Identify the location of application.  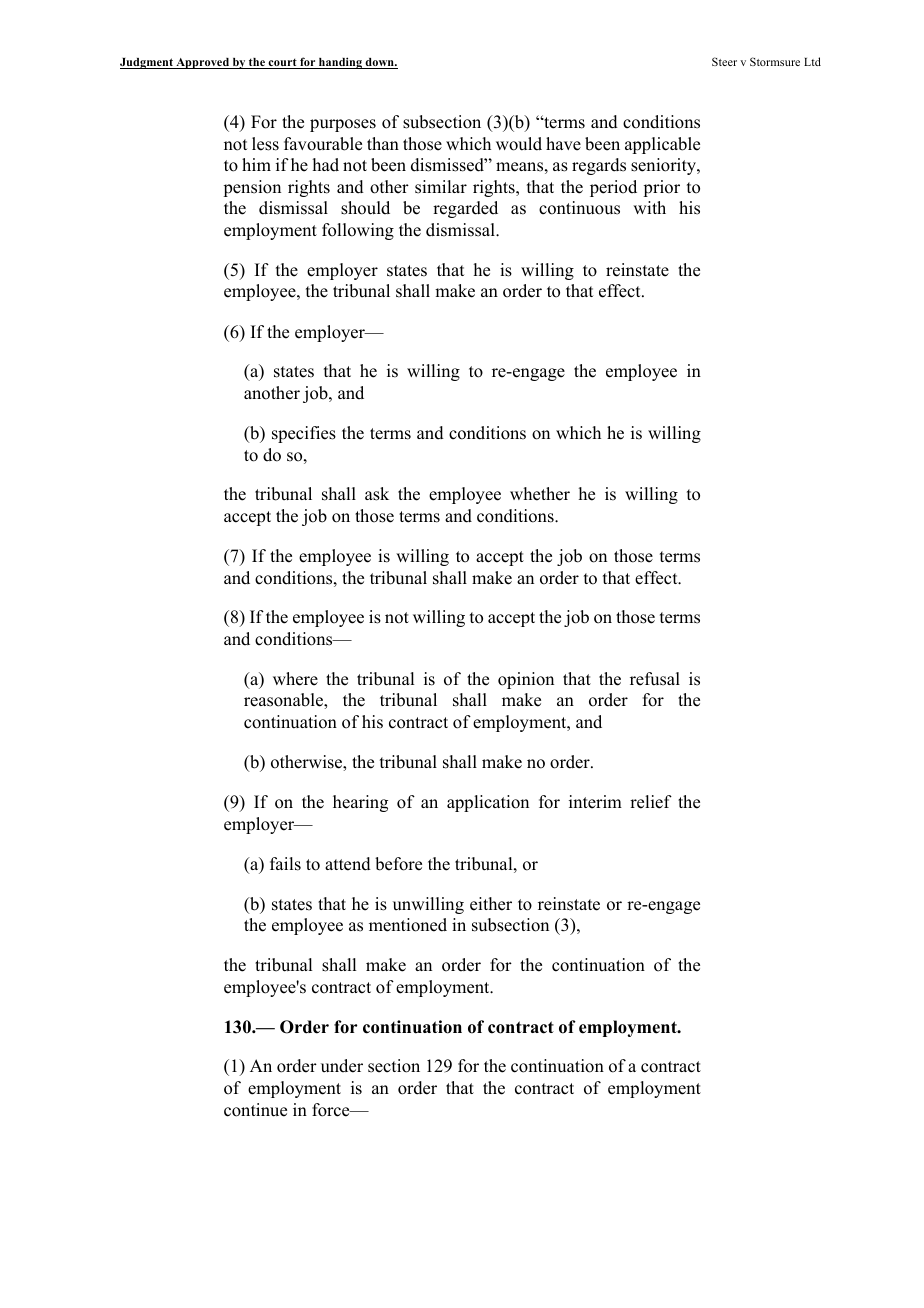
(488, 803).
